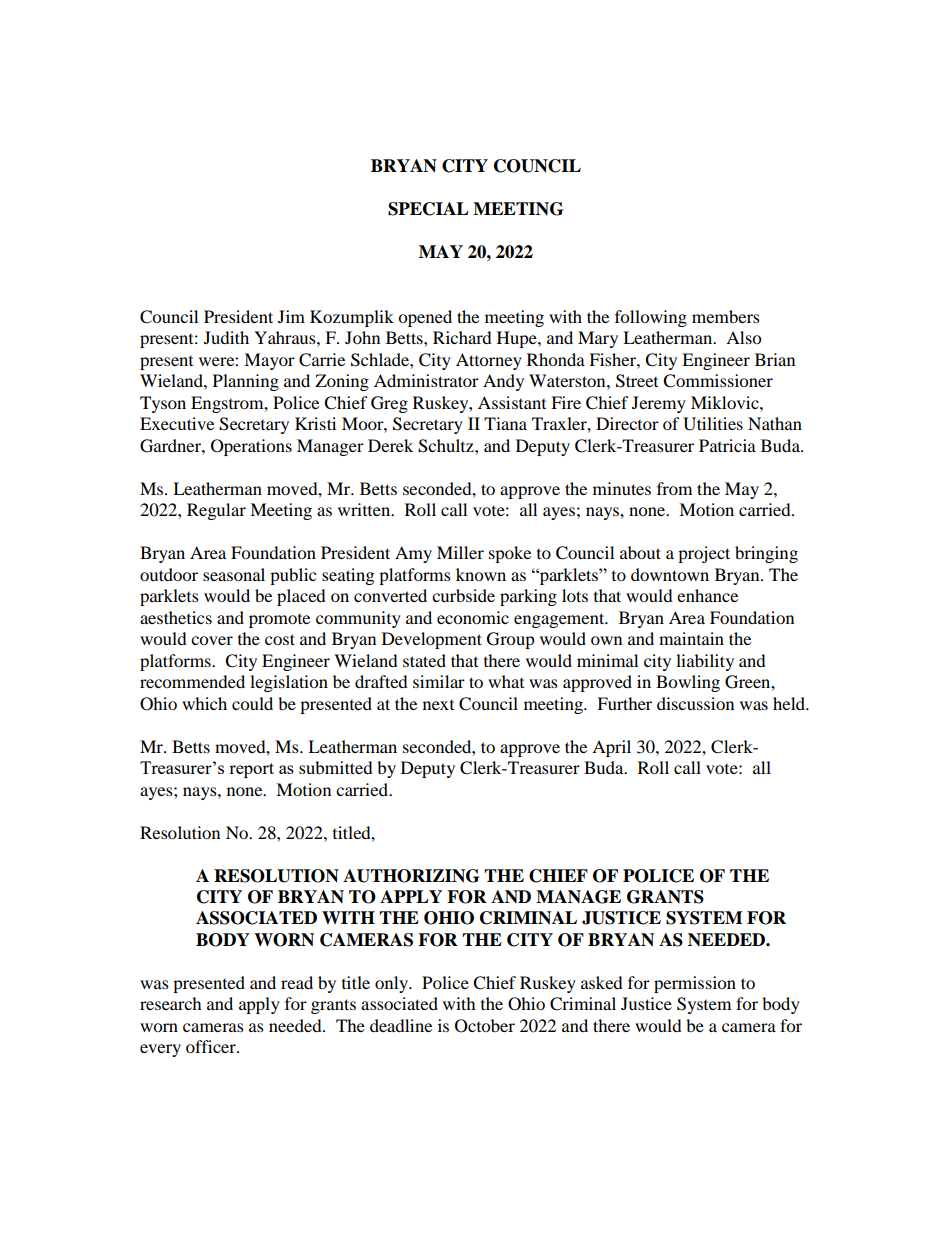 The height and width of the page is (1233, 952). Describe the element at coordinates (212, 1046) in the page. I see `officer` at that location.
